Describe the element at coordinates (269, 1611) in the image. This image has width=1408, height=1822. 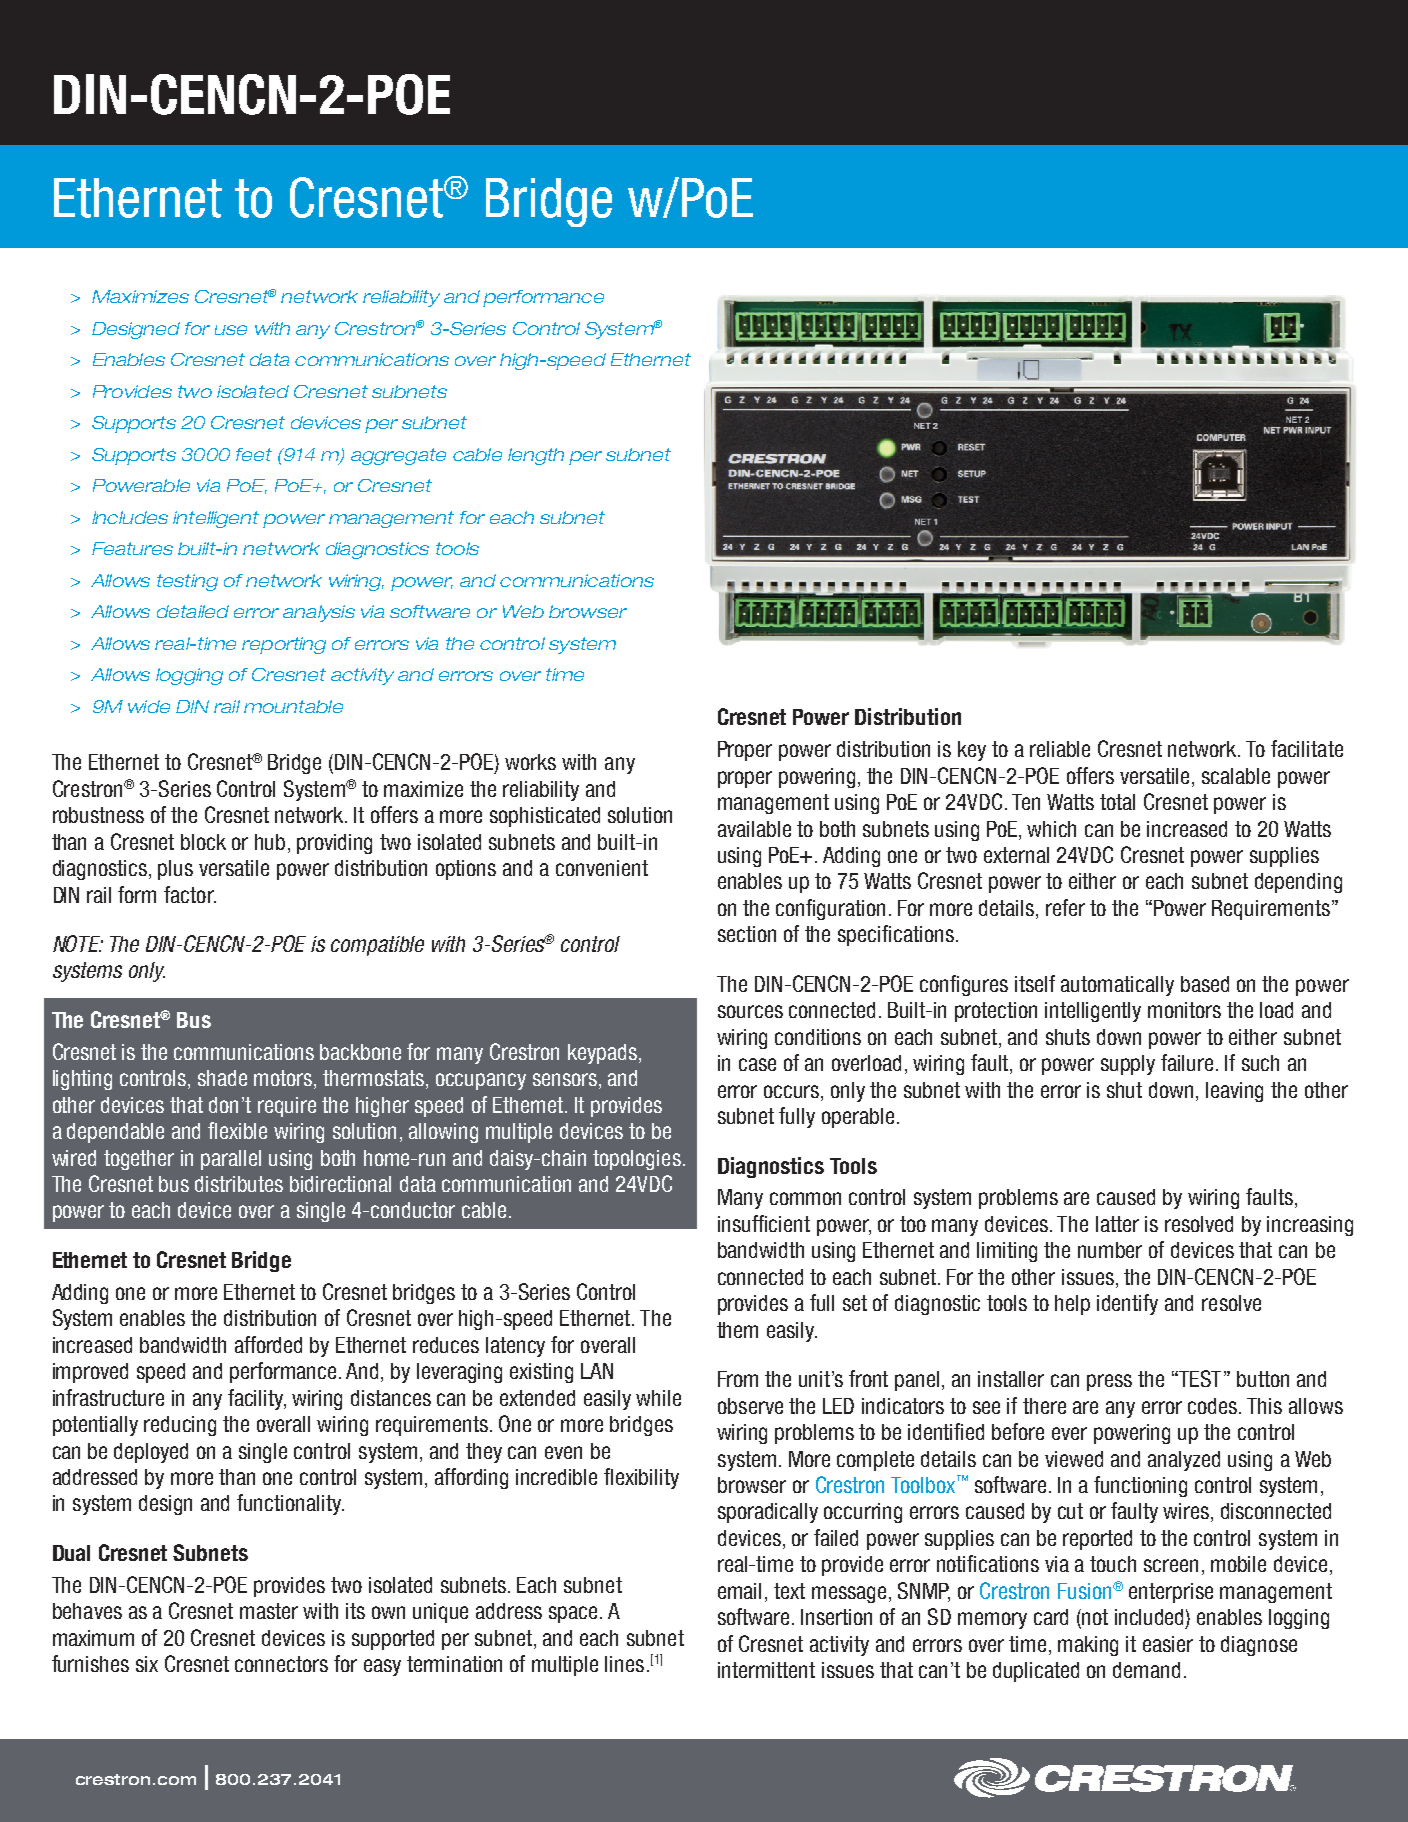
I see `master` at that location.
